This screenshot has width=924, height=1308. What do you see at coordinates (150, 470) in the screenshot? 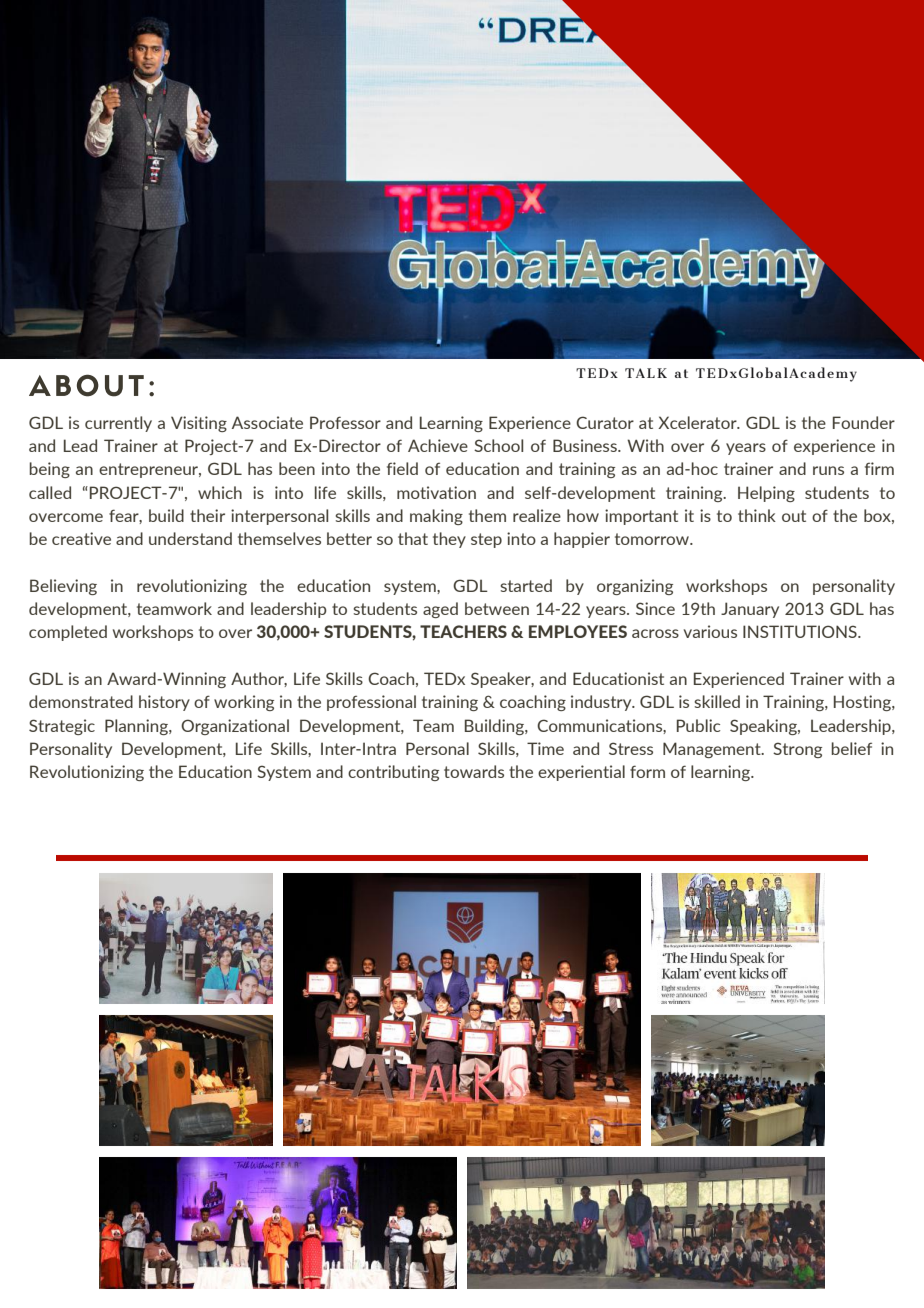
I see `entrepreneur` at bounding box center [150, 470].
